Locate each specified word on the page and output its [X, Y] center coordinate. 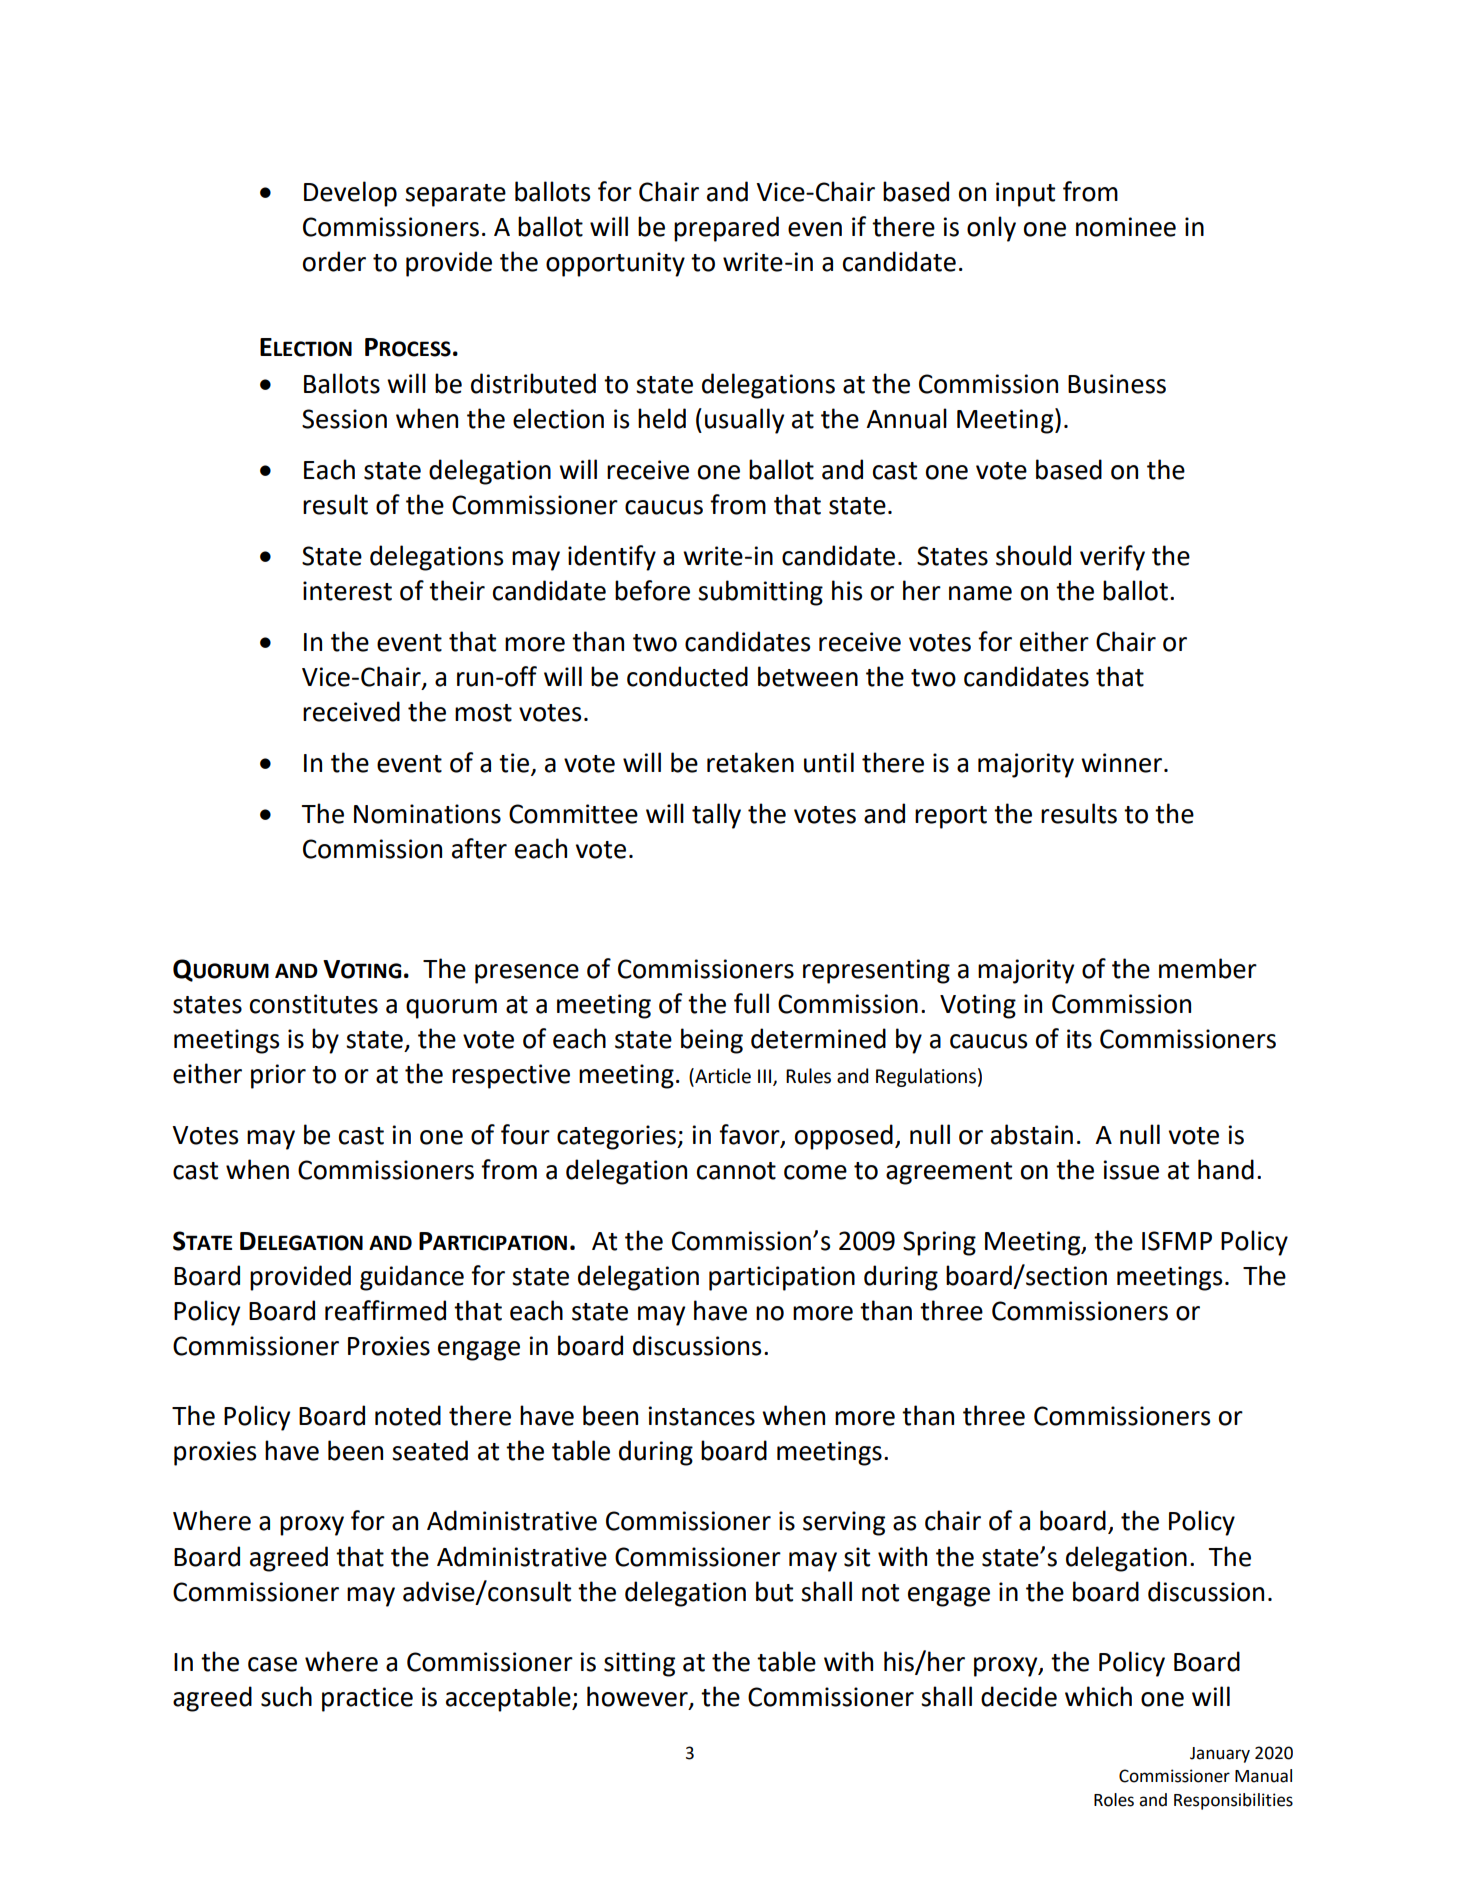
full [751, 1003]
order [334, 261]
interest [347, 591]
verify [1112, 558]
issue [1131, 1170]
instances [702, 1416]
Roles [1114, 1800]
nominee [1126, 227]
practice [367, 1699]
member [1208, 968]
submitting [760, 593]
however [638, 1697]
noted [408, 1415]
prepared [726, 229]
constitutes [314, 1004]
